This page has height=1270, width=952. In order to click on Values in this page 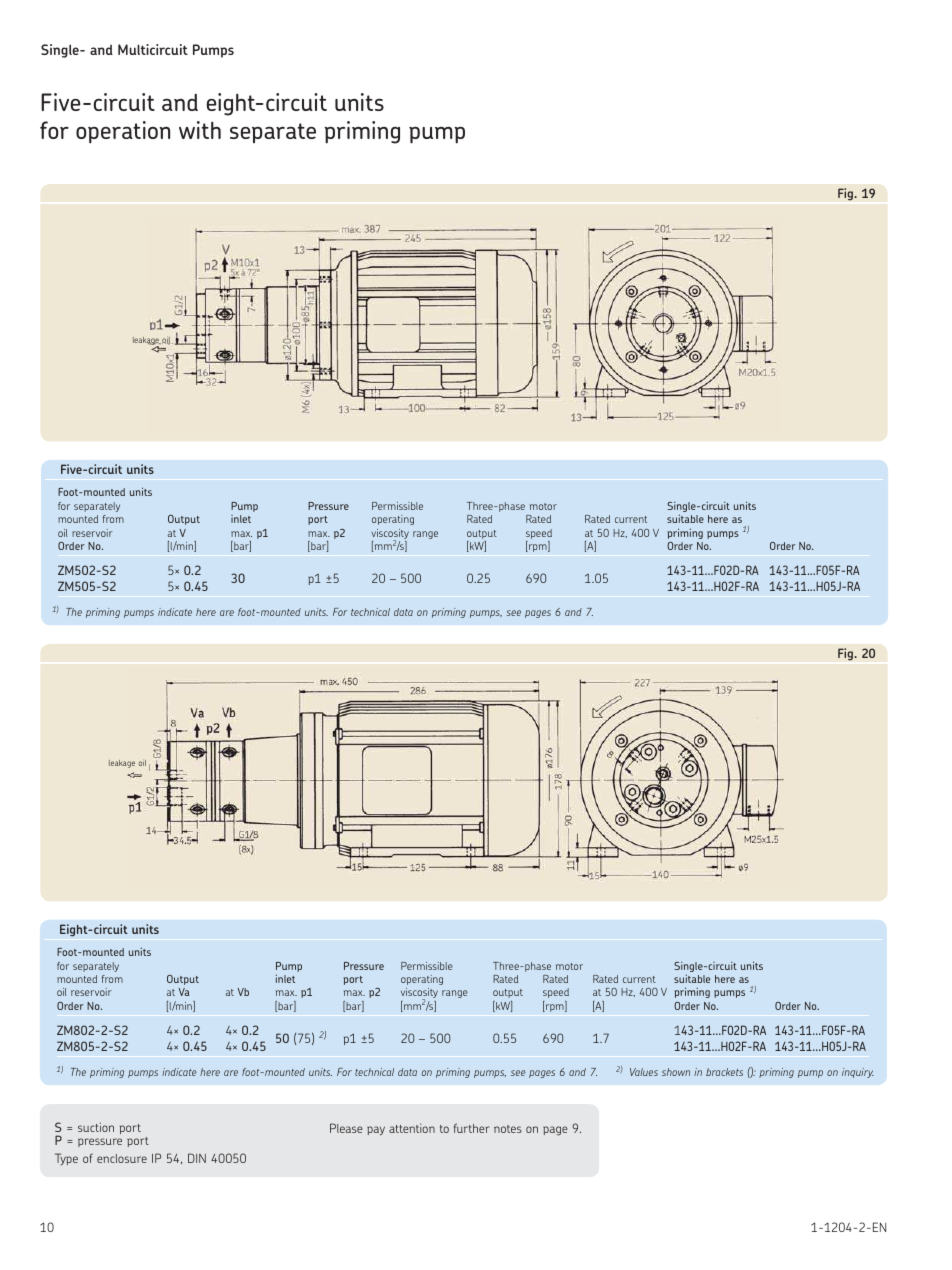, I will do `click(644, 1072)`.
